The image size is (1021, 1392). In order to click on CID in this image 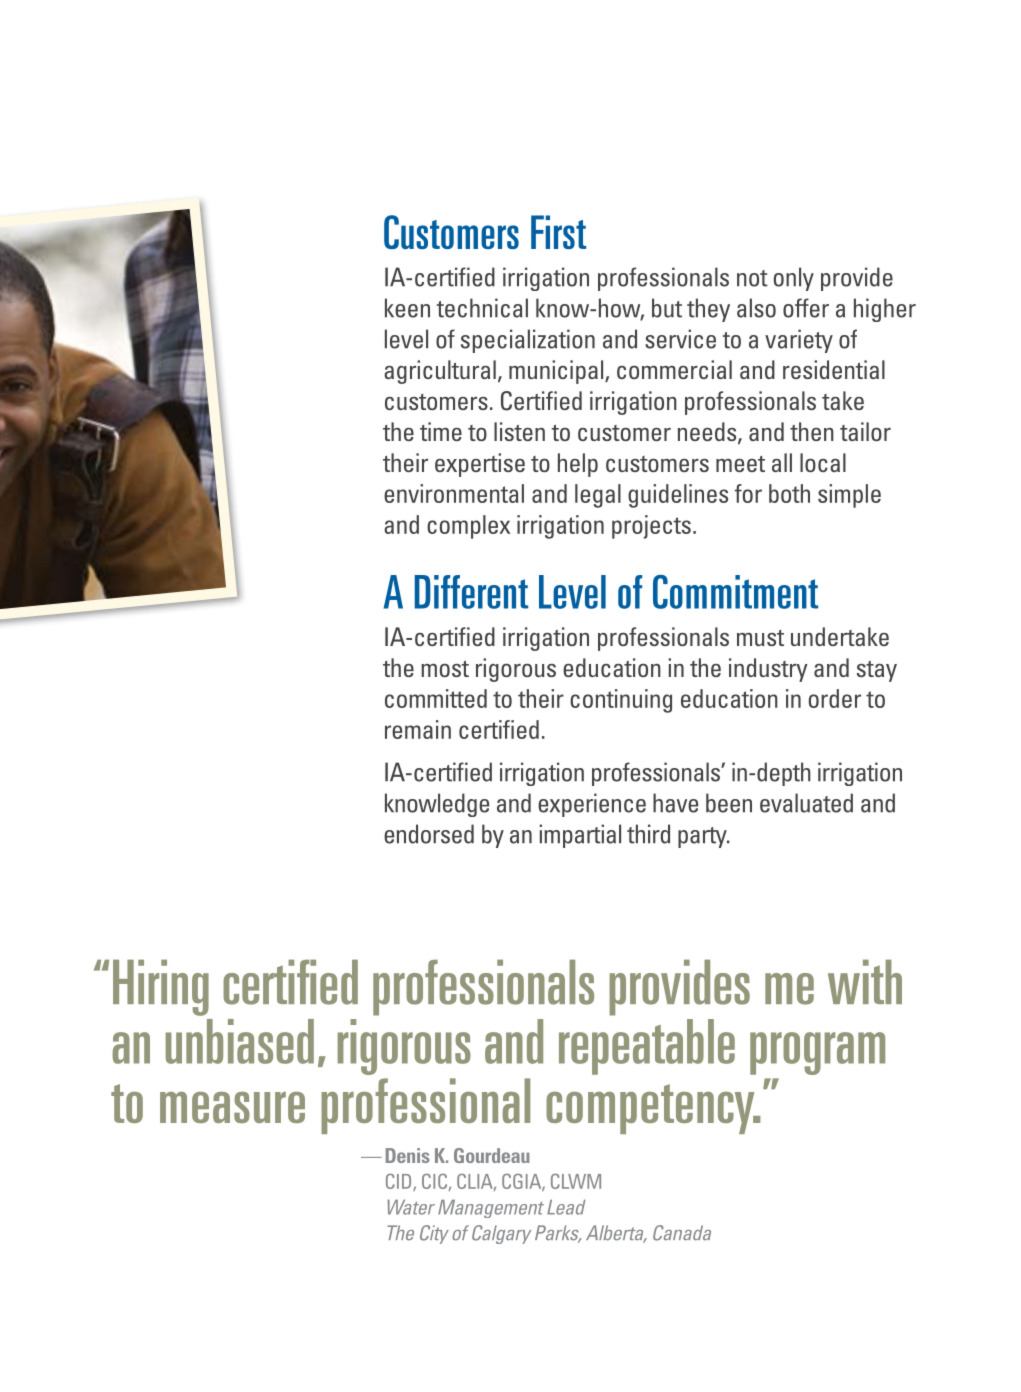, I will do `click(400, 1182)`.
